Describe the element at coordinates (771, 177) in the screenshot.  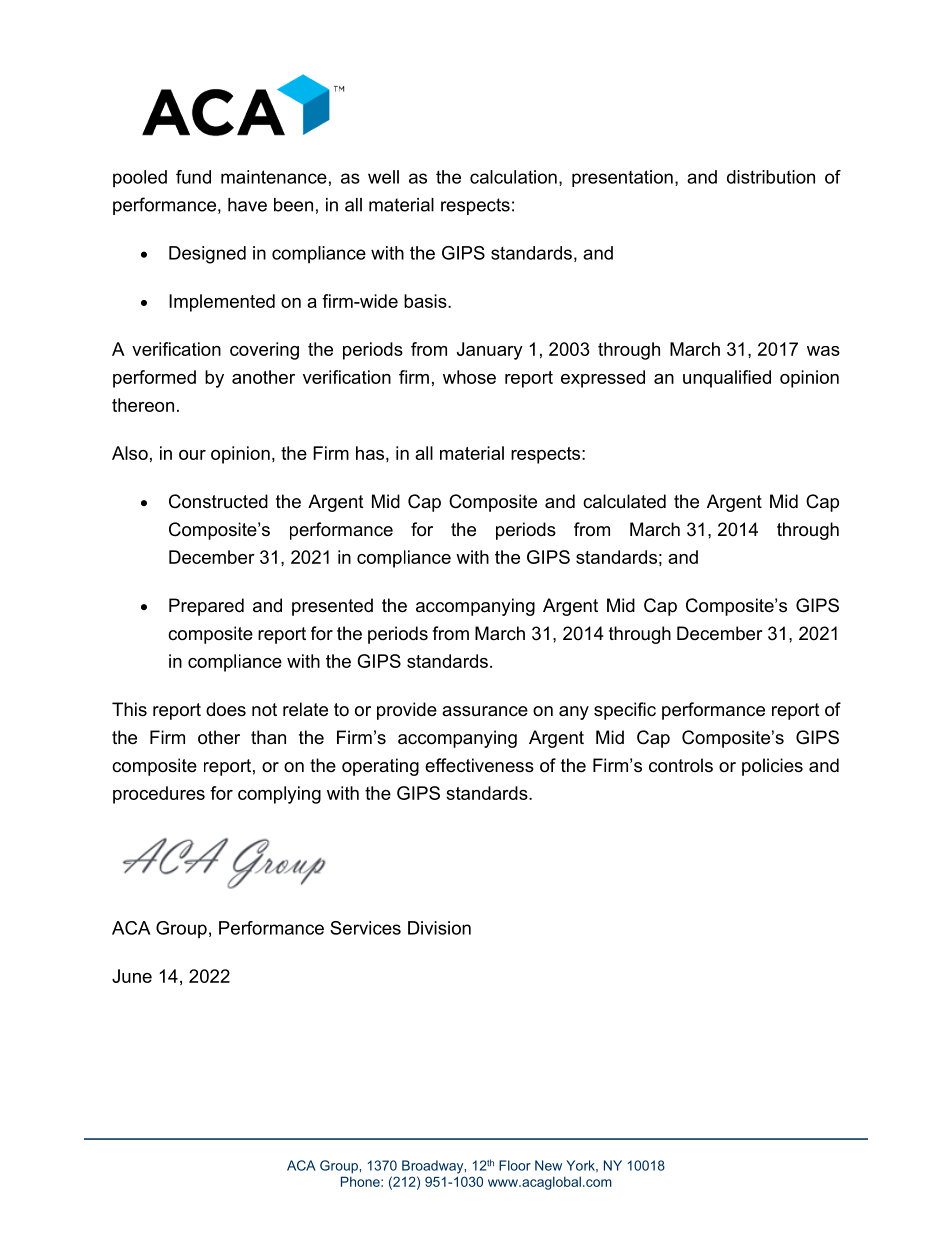
I see `distribution` at that location.
